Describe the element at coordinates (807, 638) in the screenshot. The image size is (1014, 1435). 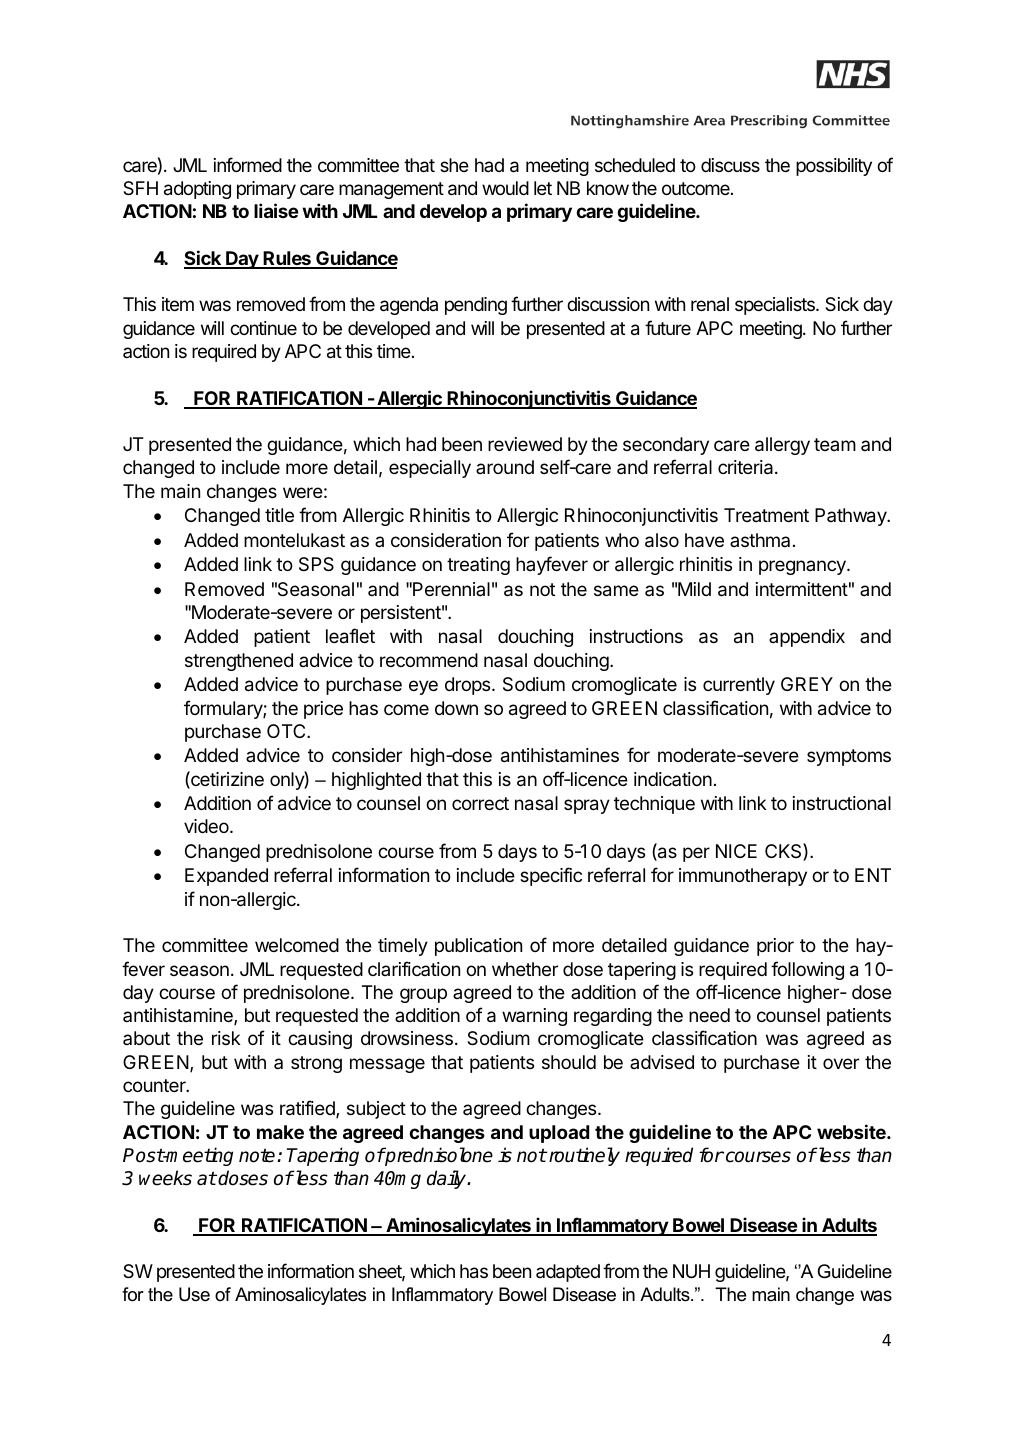
I see `appendix` at that location.
